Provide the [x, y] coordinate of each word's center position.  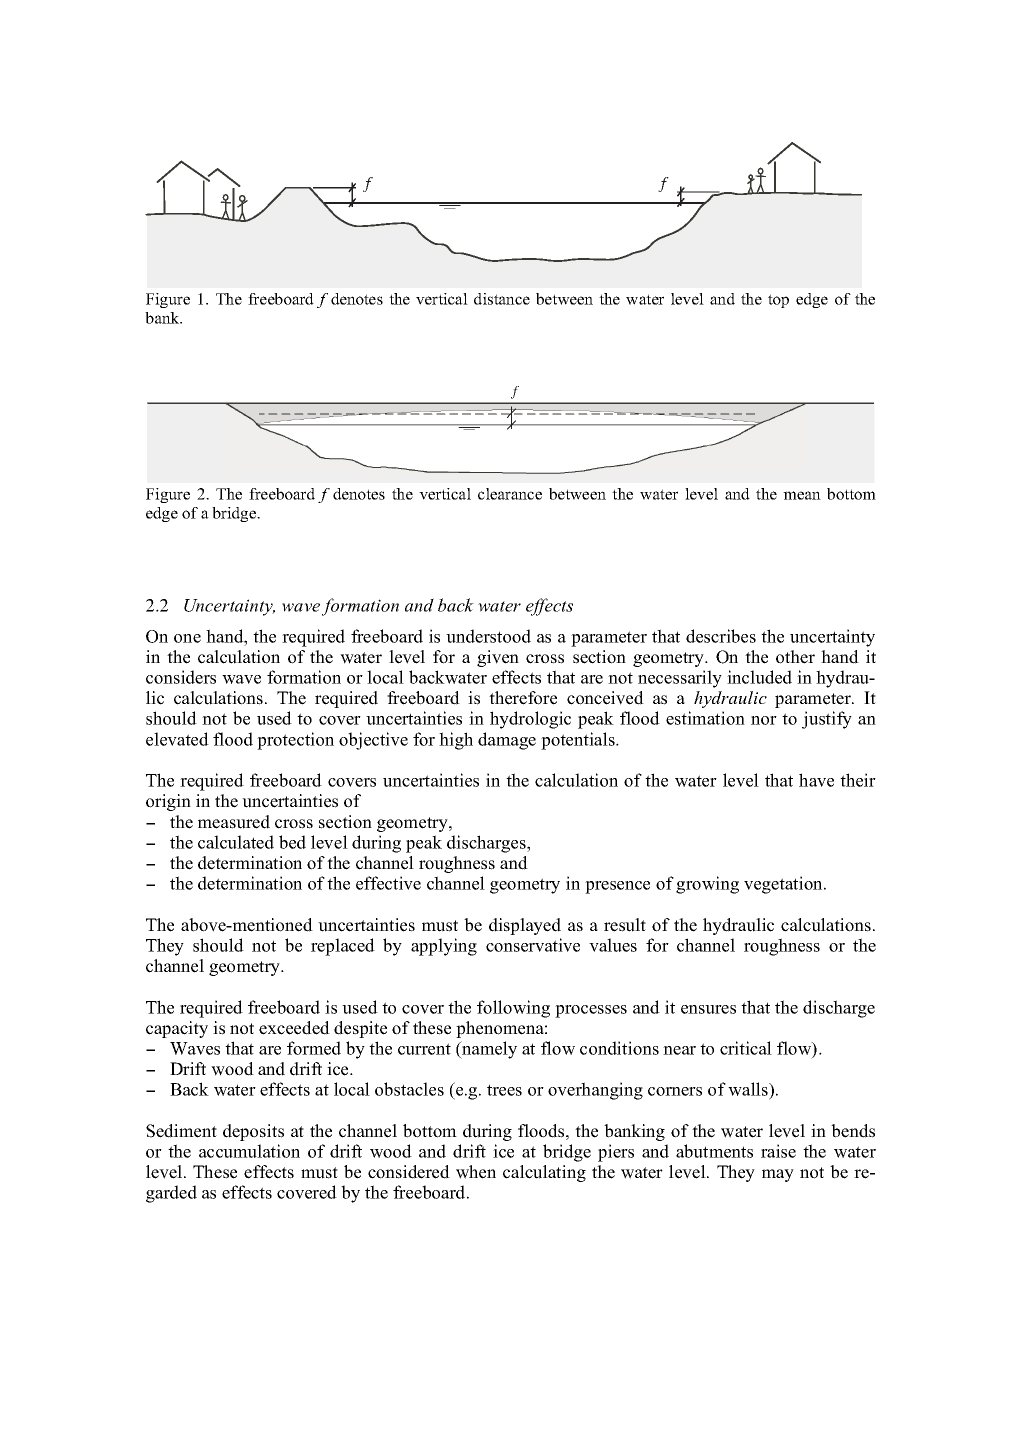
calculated [236, 842]
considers [181, 677]
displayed [525, 926]
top [778, 301]
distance [502, 299]
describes [721, 636]
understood [488, 636]
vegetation [784, 885]
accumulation [249, 1151]
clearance [510, 494]
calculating [544, 1173]
